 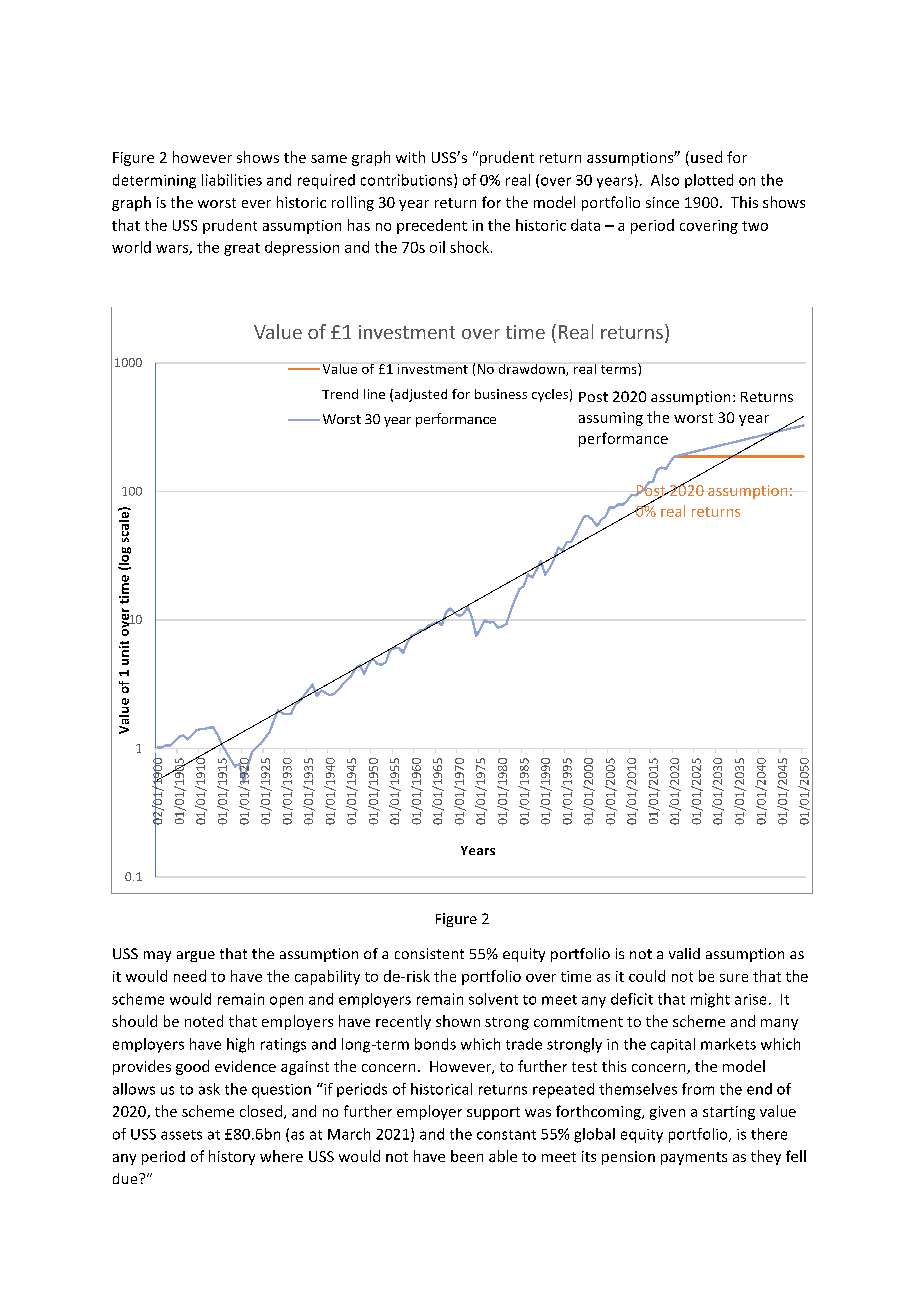 I want to click on liabilities, so click(x=232, y=180).
